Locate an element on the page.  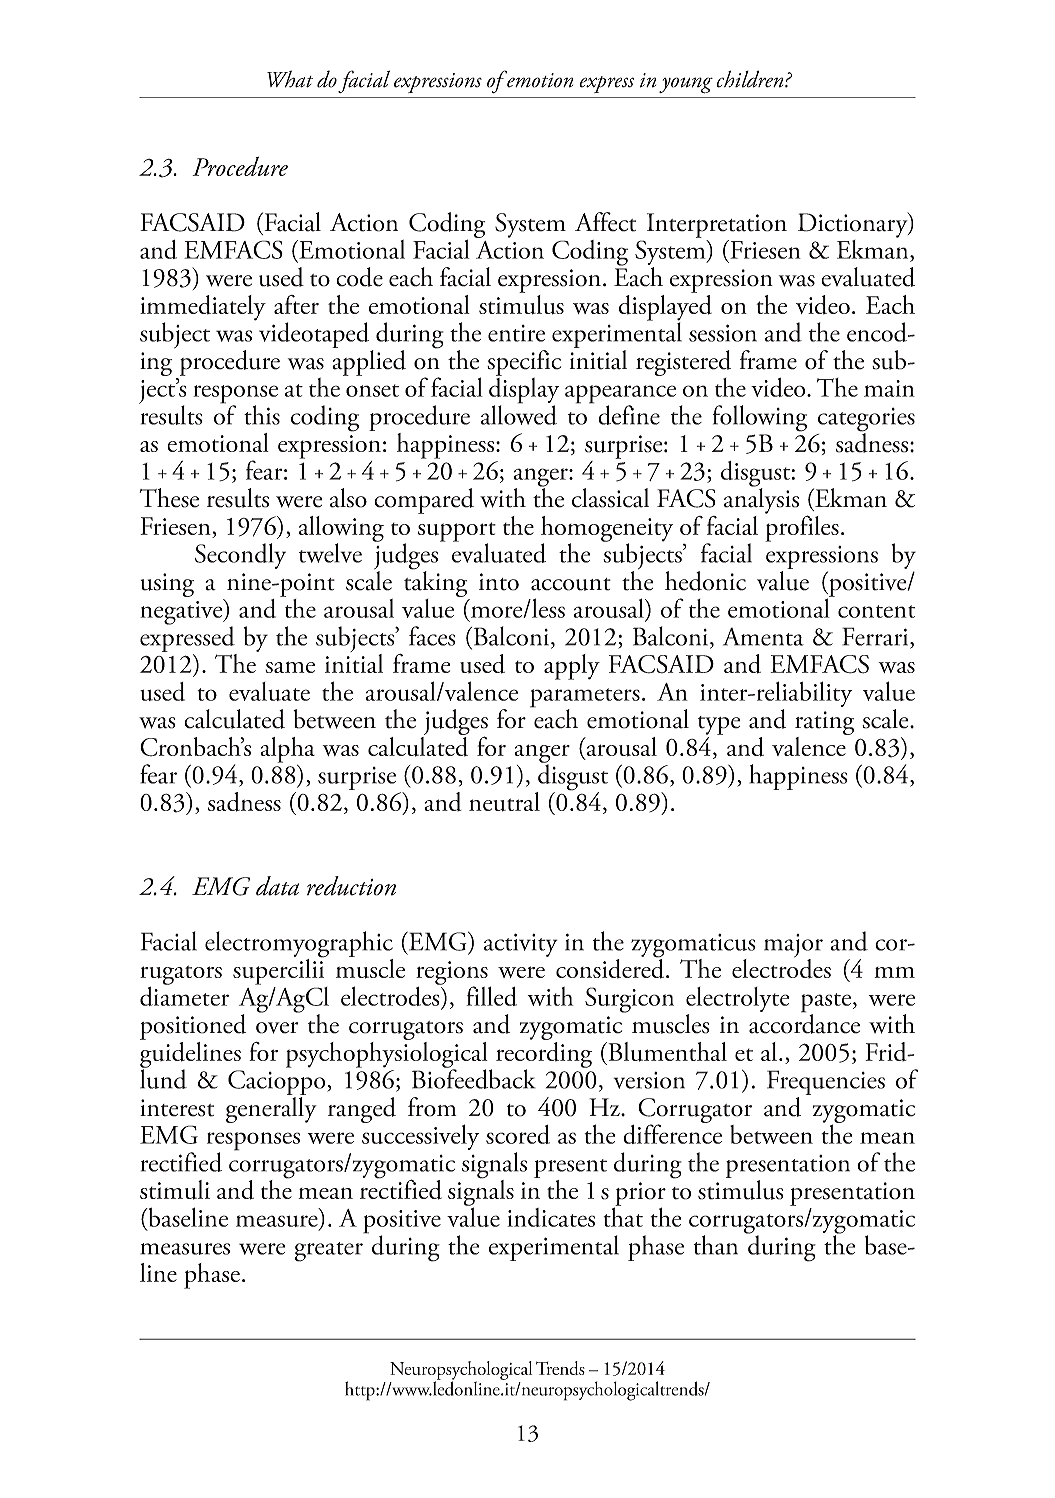
indicates is located at coordinates (551, 1217).
